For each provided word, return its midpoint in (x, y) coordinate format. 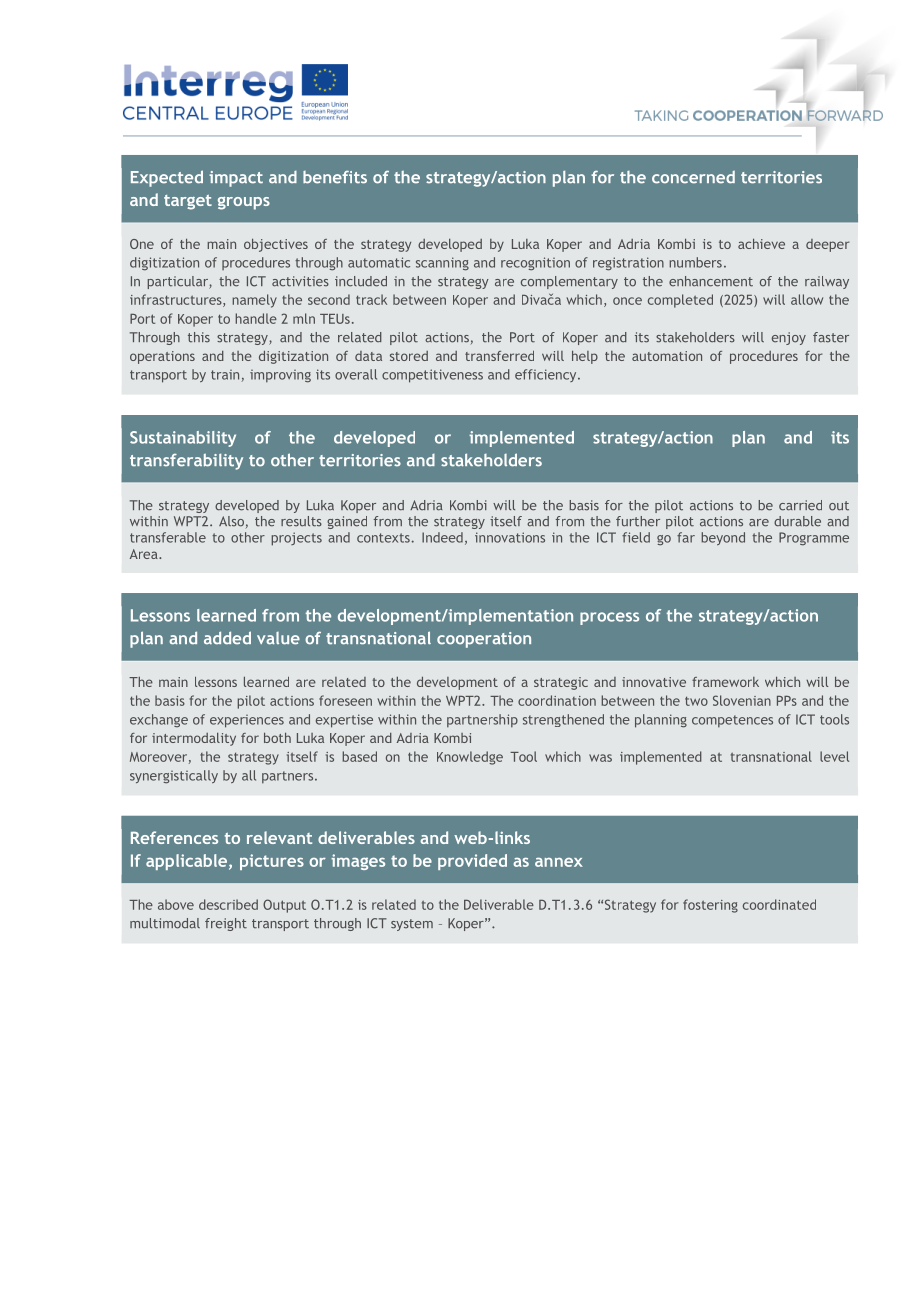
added (227, 638)
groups (244, 203)
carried (800, 505)
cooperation (484, 640)
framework (725, 682)
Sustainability (183, 439)
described (228, 904)
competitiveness (432, 376)
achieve (761, 244)
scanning (442, 264)
